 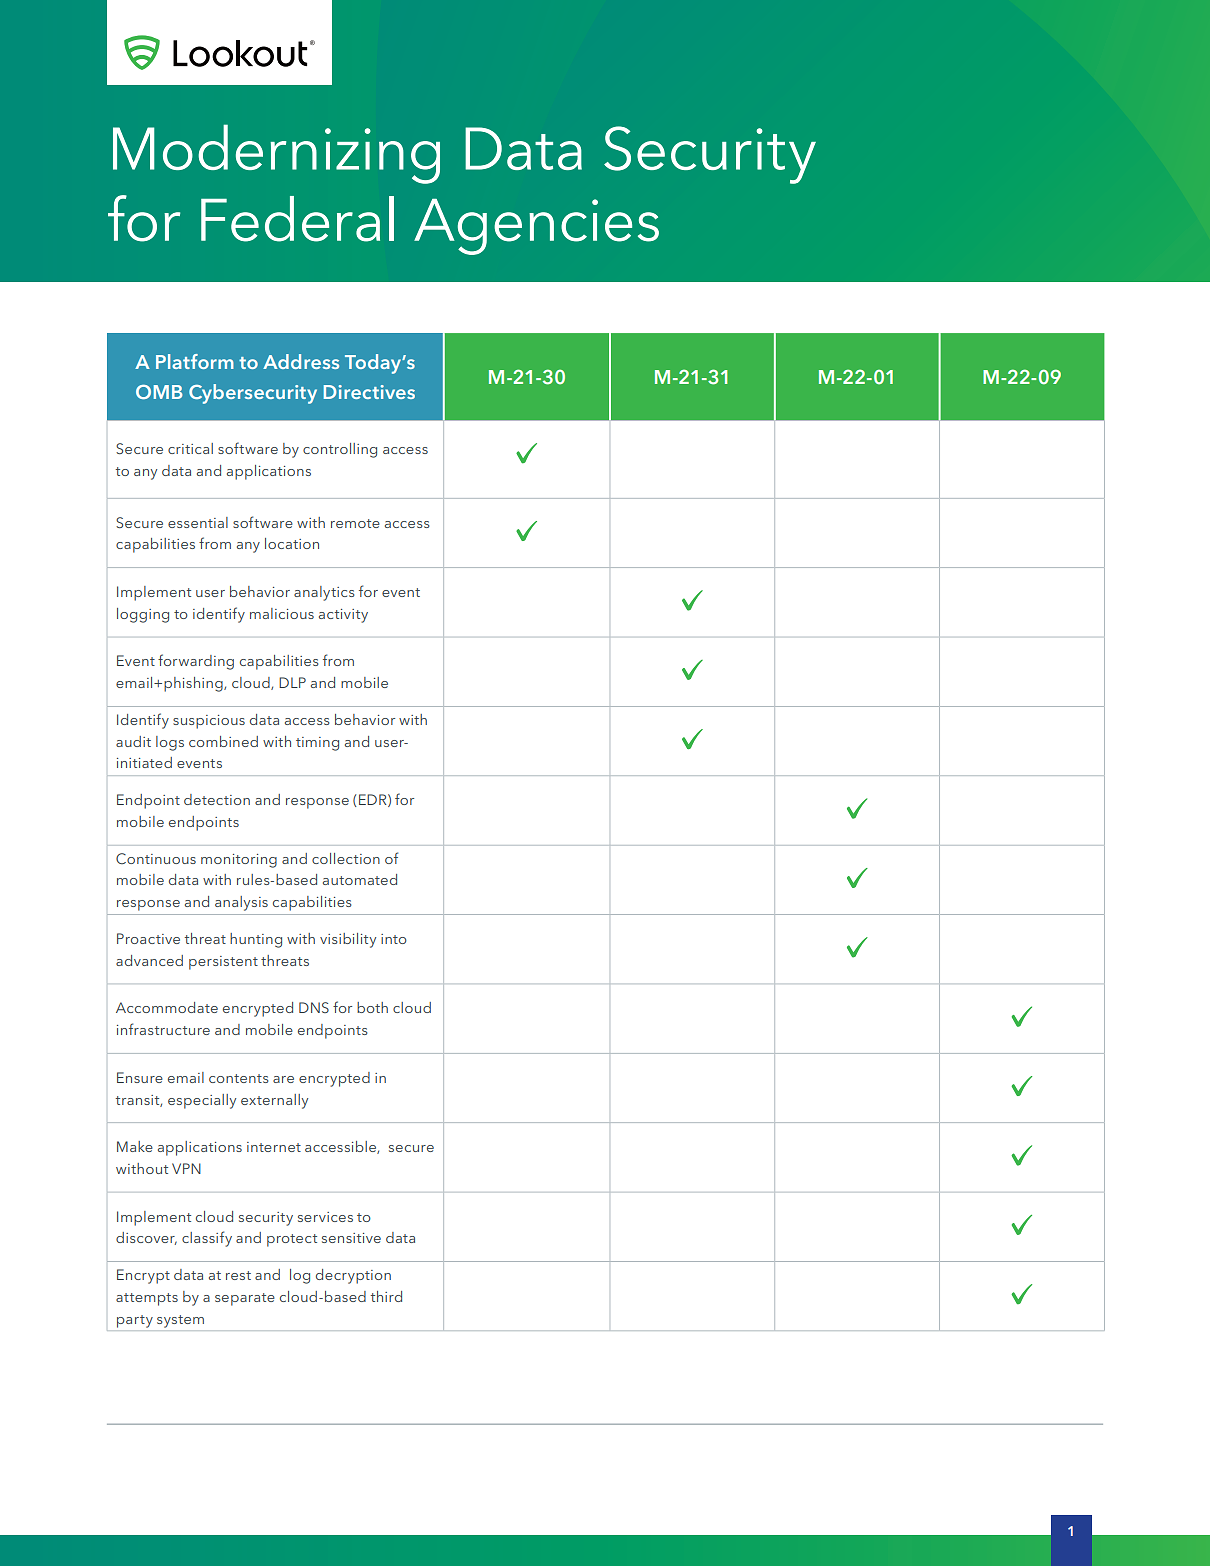 I want to click on timing, so click(x=317, y=744).
